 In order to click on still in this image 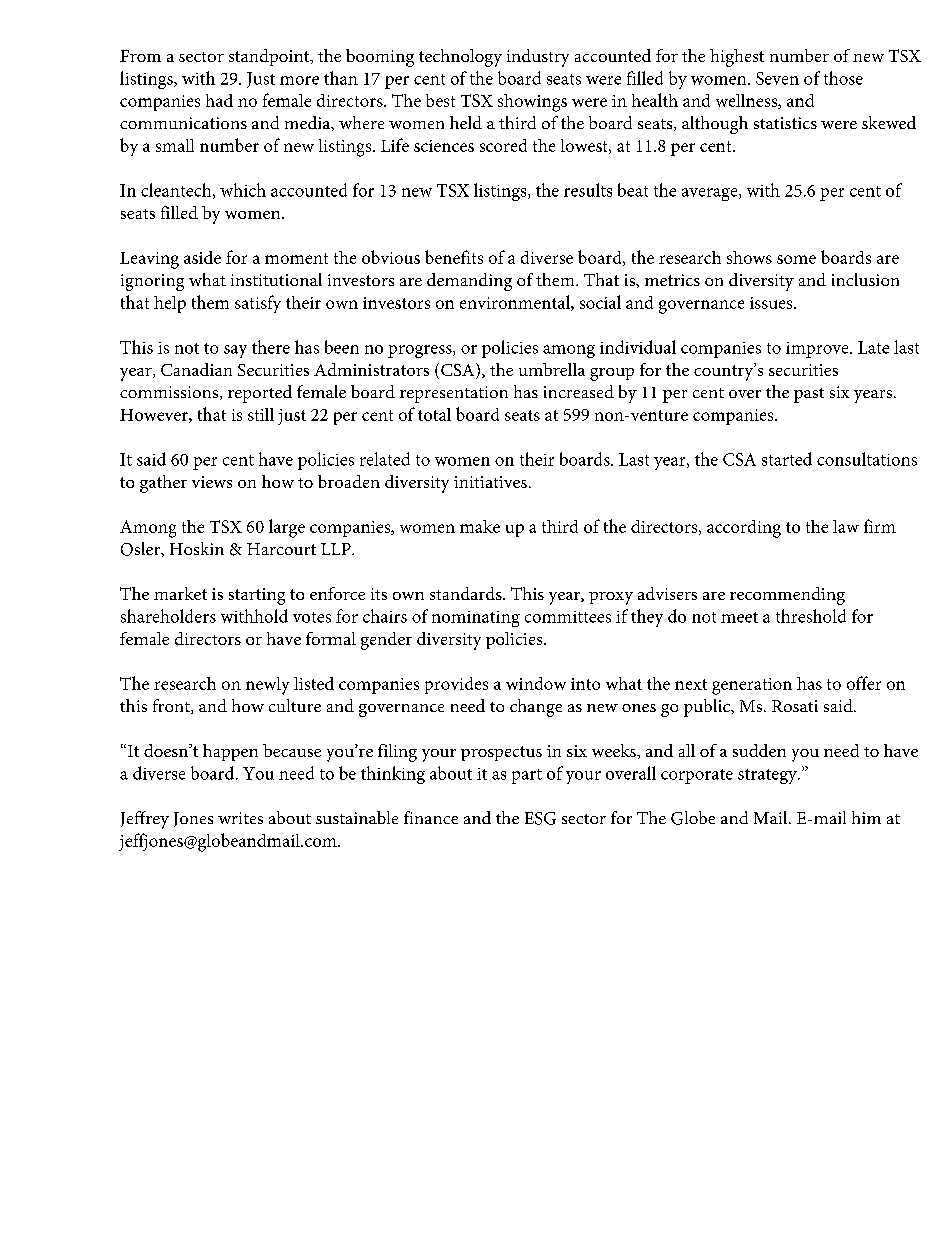, I will do `click(261, 414)`.
